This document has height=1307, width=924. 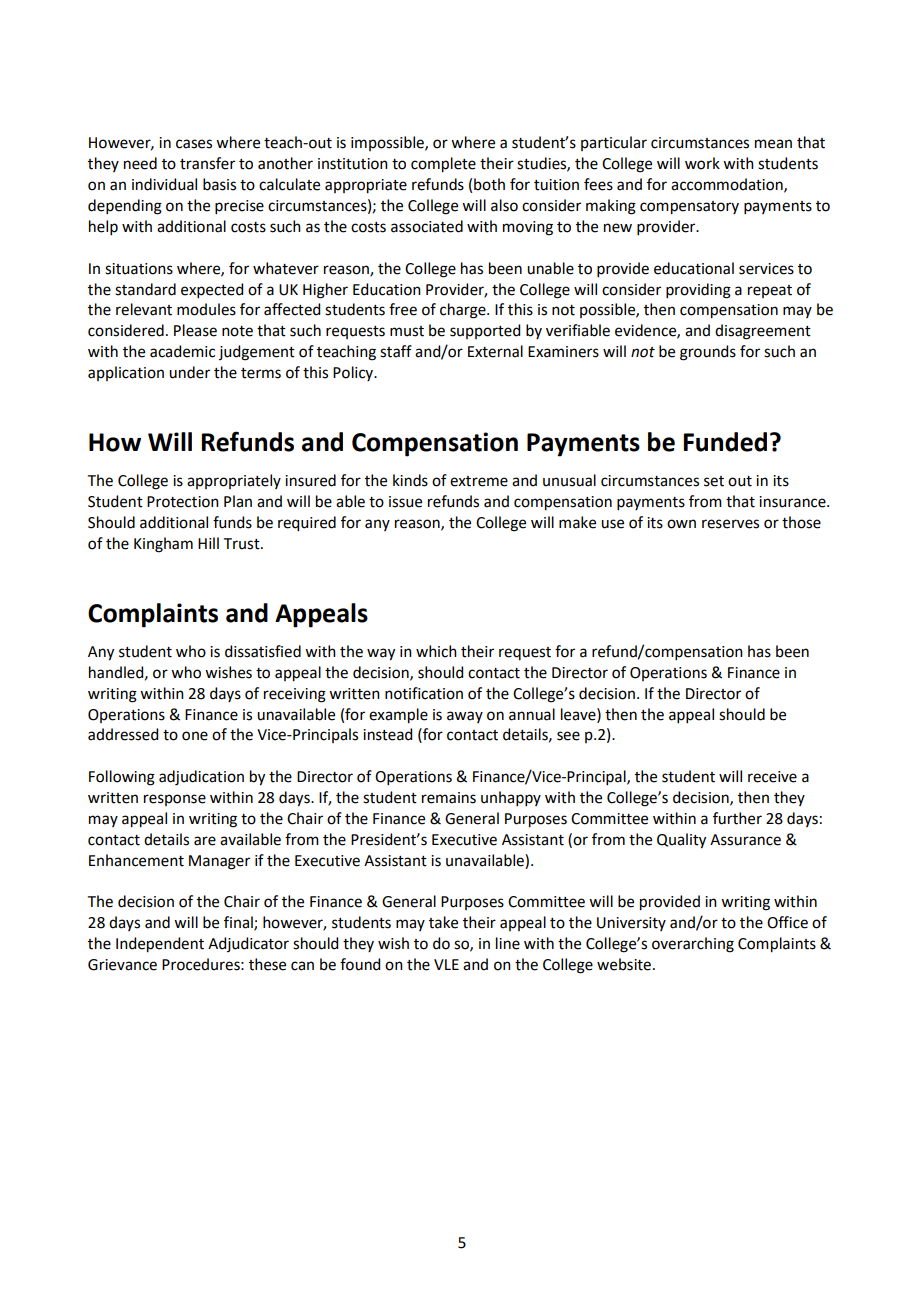 I want to click on notification, so click(x=424, y=693).
